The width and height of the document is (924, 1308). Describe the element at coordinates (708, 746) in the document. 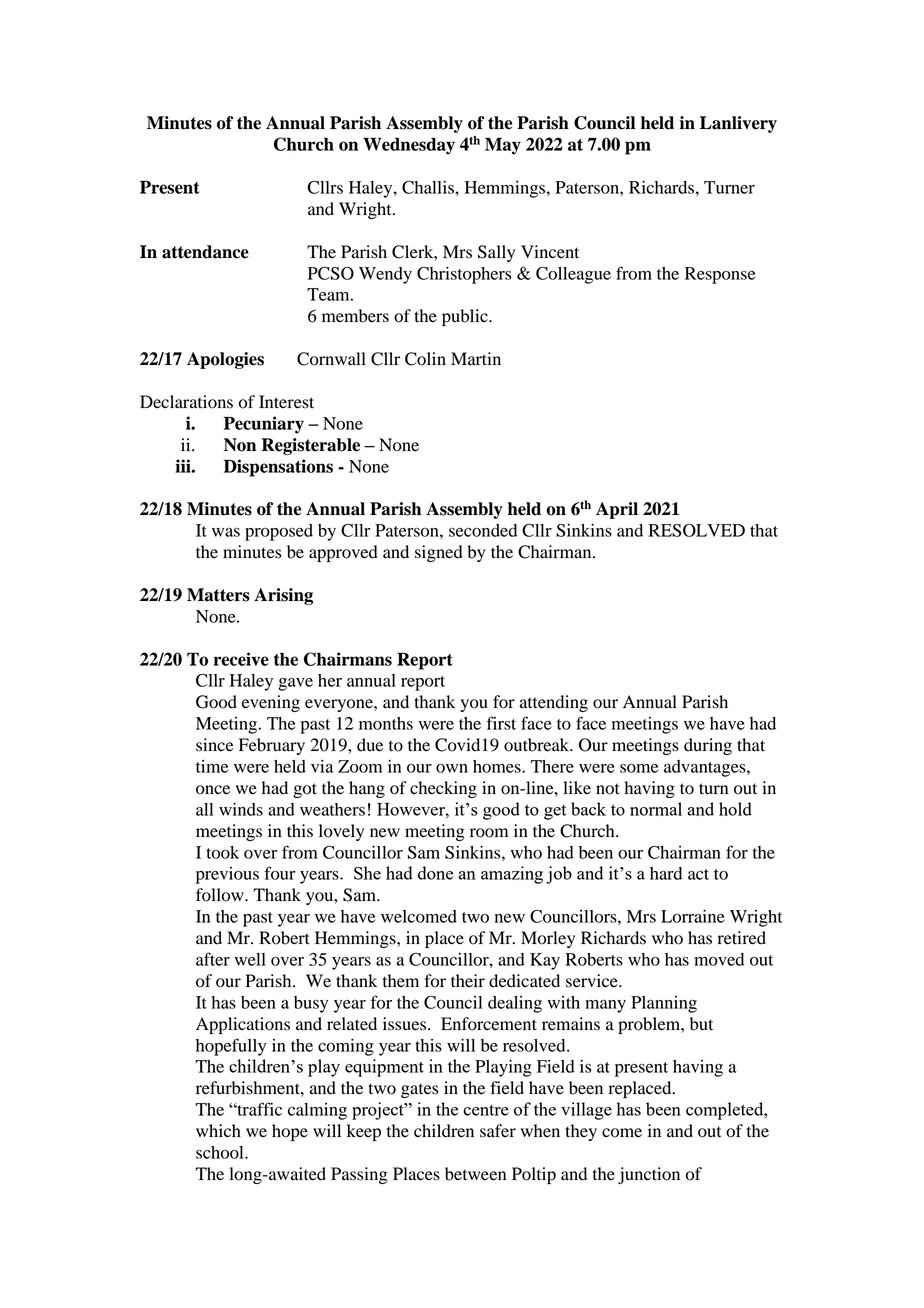

I see `during` at that location.
